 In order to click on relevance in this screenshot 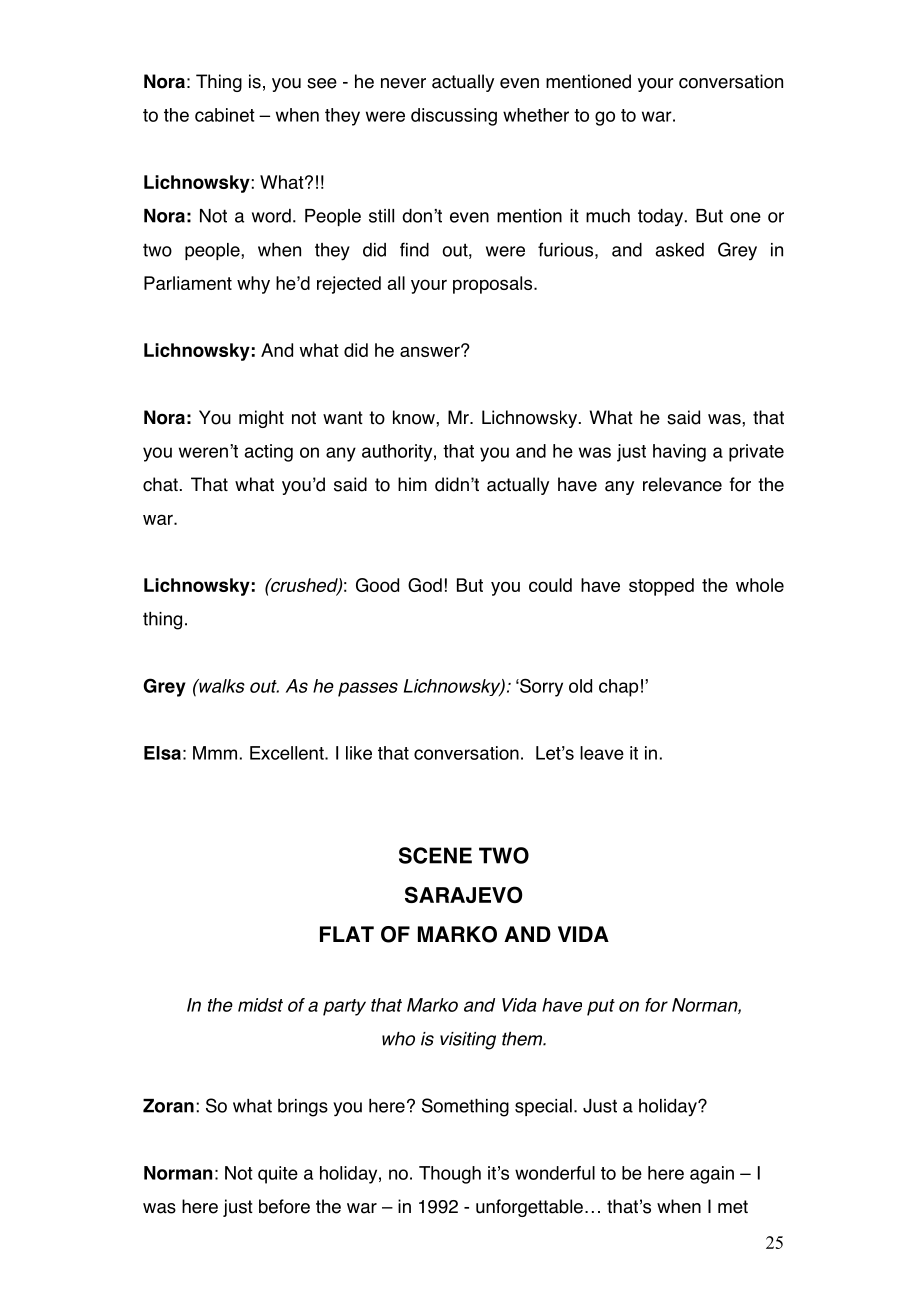, I will do `click(682, 484)`.
